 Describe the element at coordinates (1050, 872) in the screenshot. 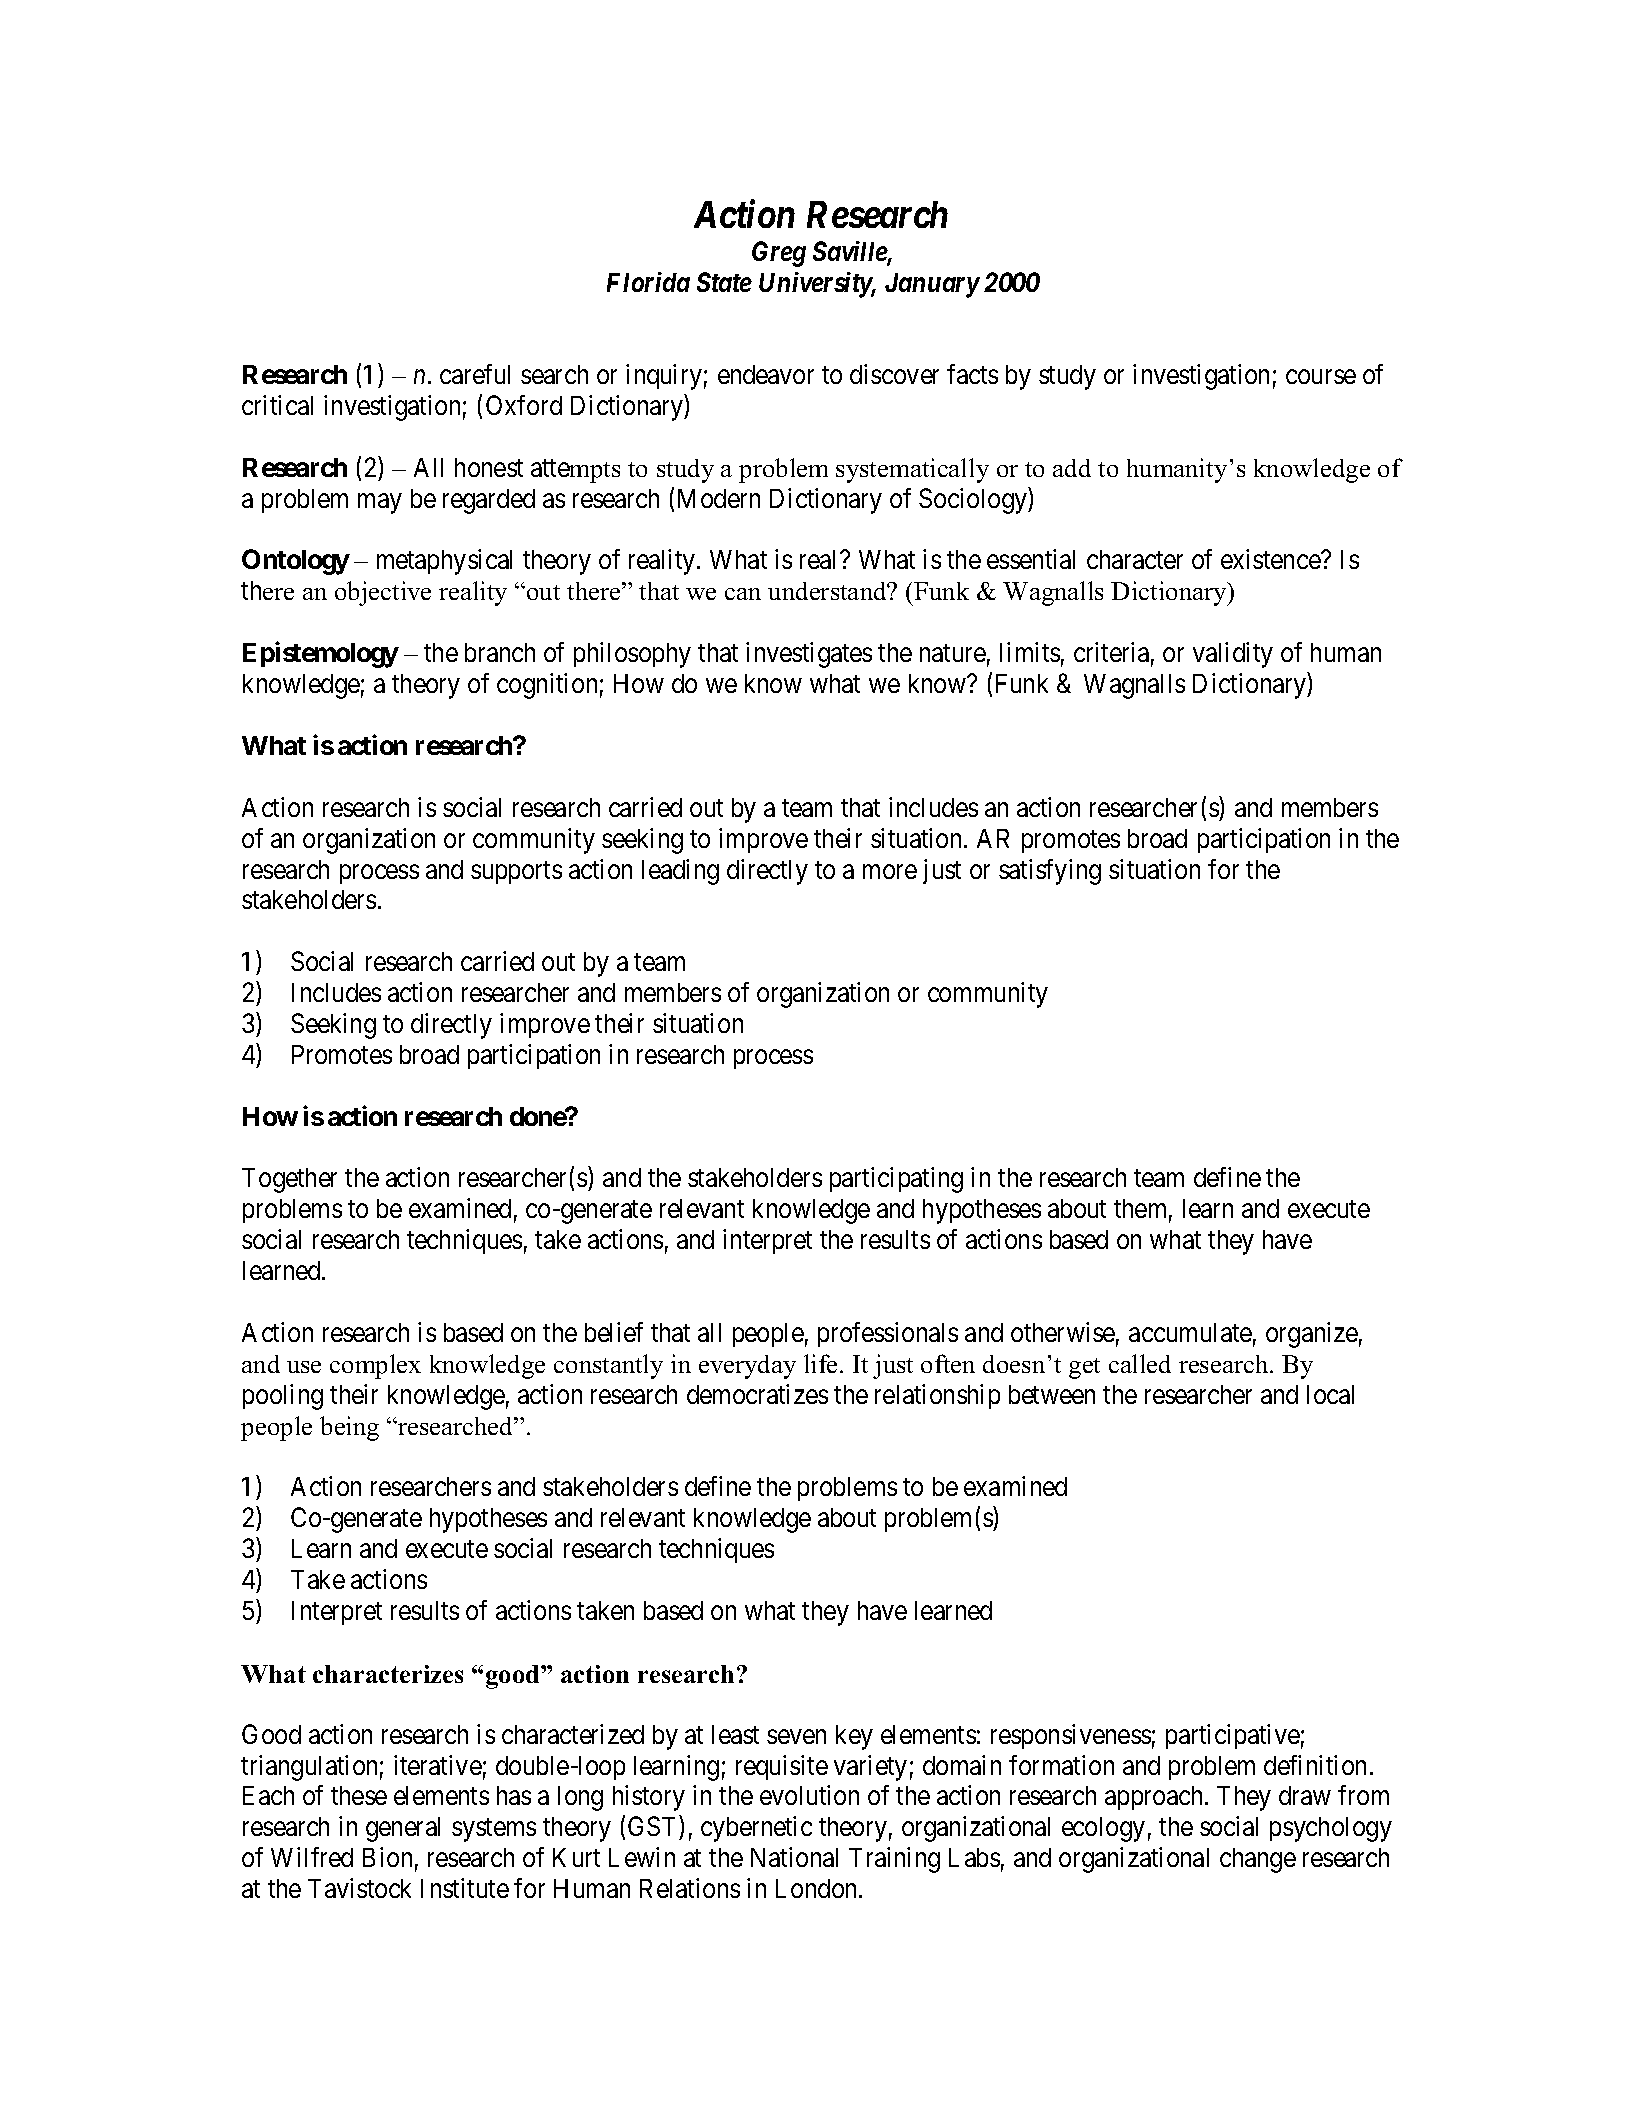

I see `satisfying` at that location.
